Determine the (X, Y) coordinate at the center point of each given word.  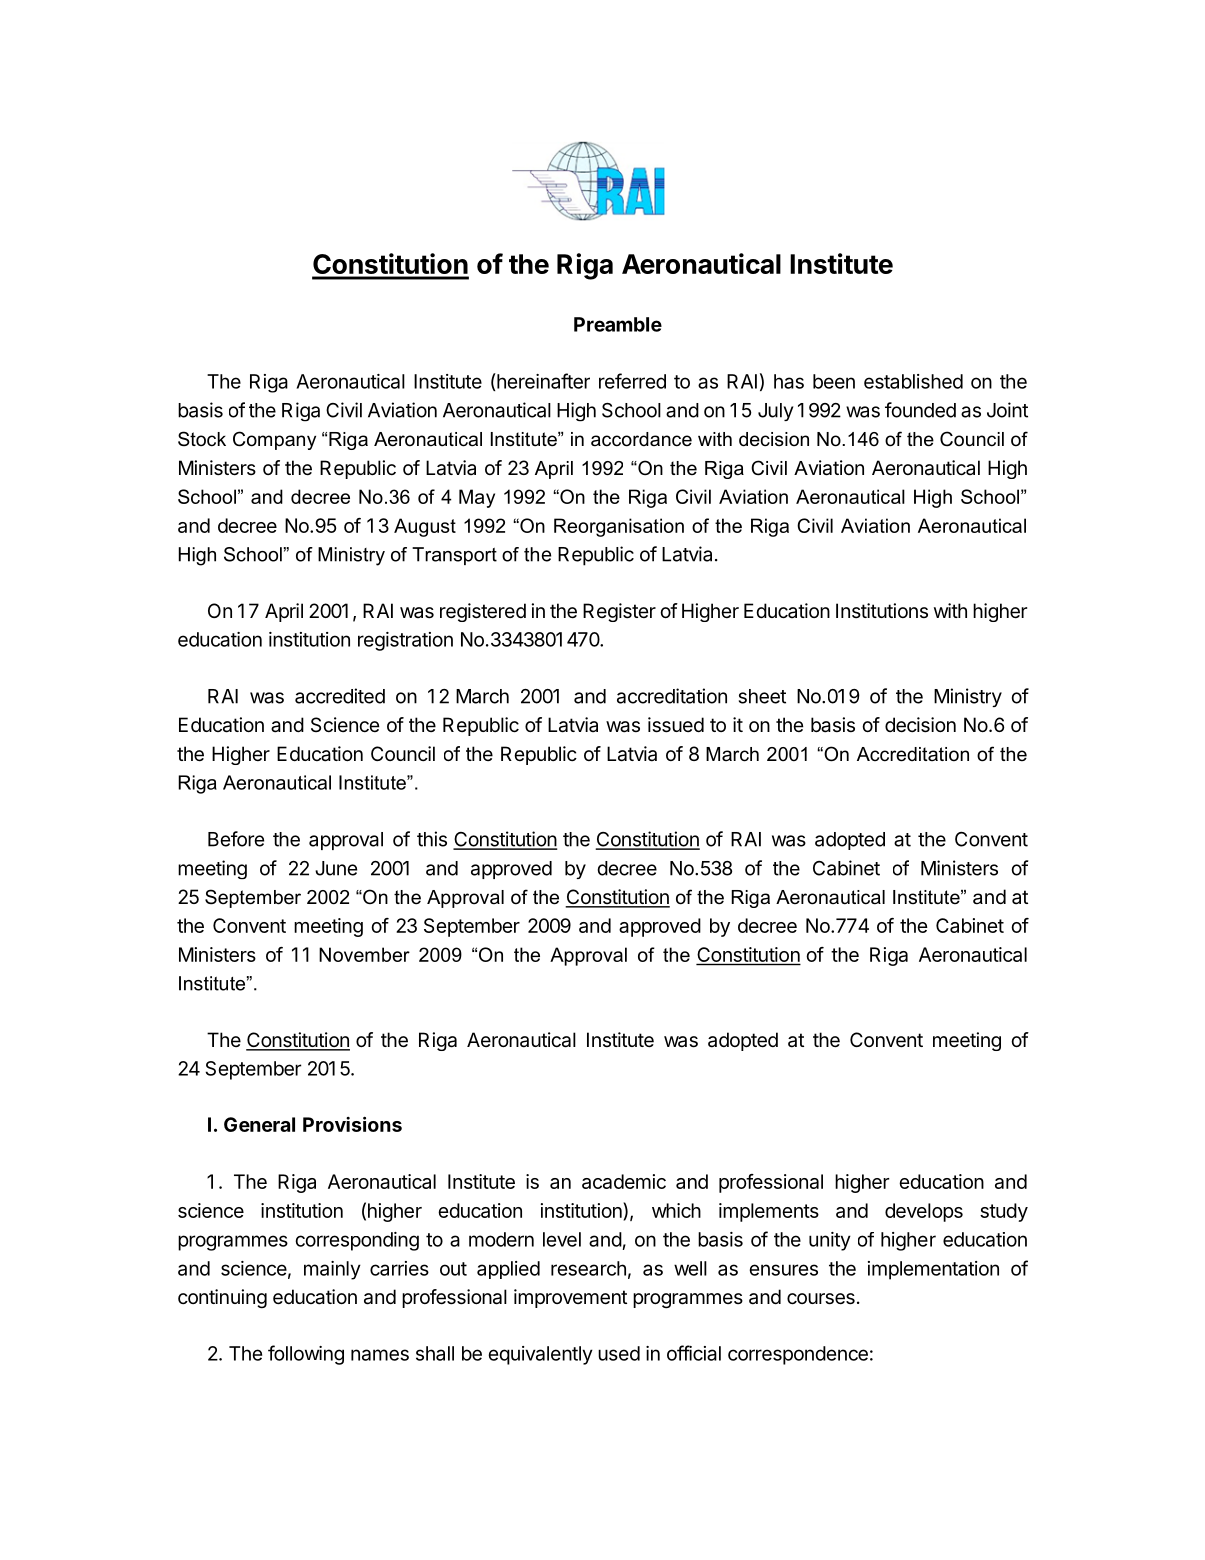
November (364, 954)
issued (676, 725)
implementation (933, 1270)
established (913, 381)
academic (624, 1181)
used (619, 1353)
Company (274, 440)
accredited (340, 696)
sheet (762, 696)
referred (632, 381)
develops (924, 1212)
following (306, 1355)
